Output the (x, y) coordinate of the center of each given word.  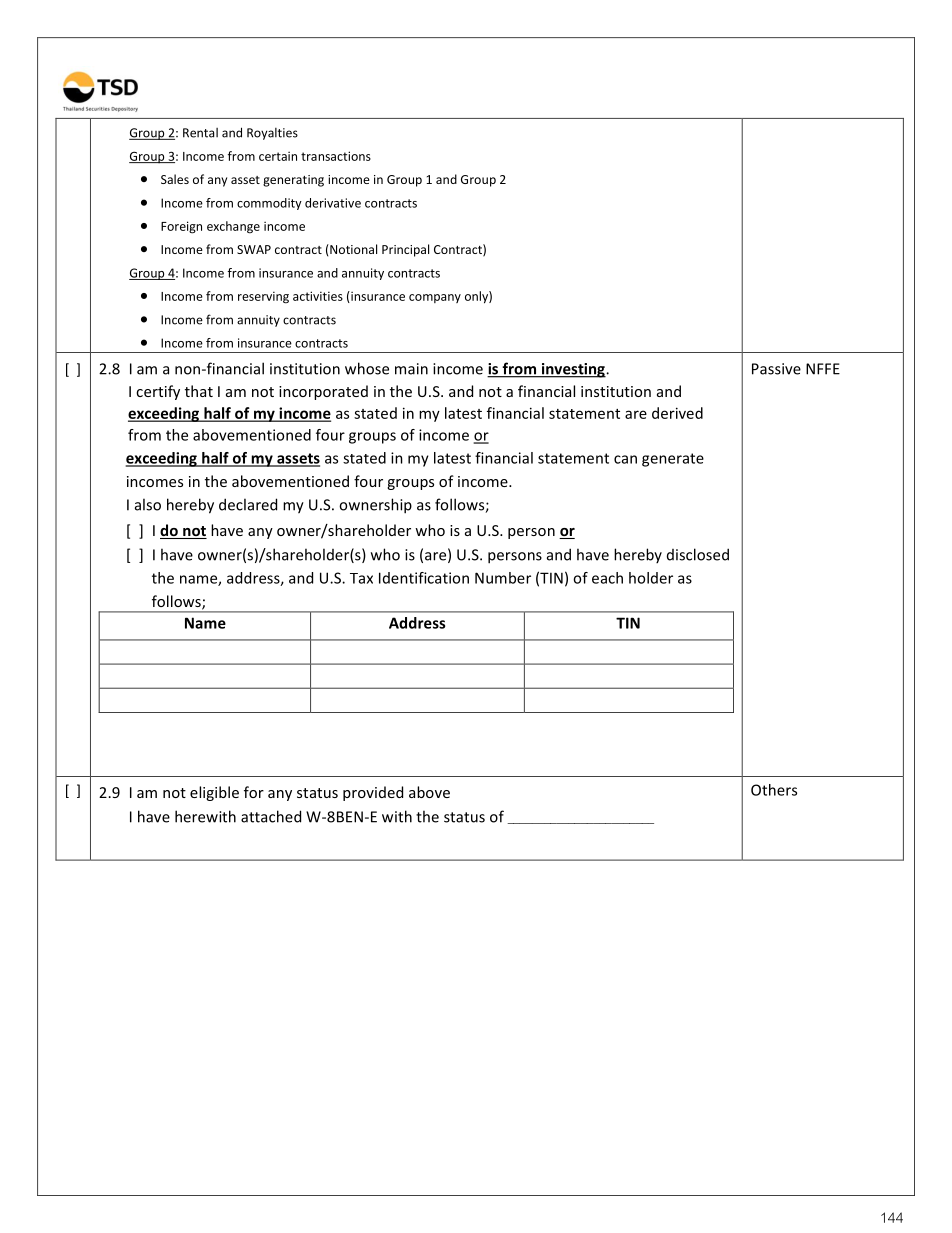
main (411, 369)
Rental (200, 133)
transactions (336, 156)
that (199, 391)
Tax (361, 578)
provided (373, 793)
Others (774, 790)
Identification (424, 578)
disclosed (698, 554)
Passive (776, 369)
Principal (405, 250)
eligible (214, 793)
